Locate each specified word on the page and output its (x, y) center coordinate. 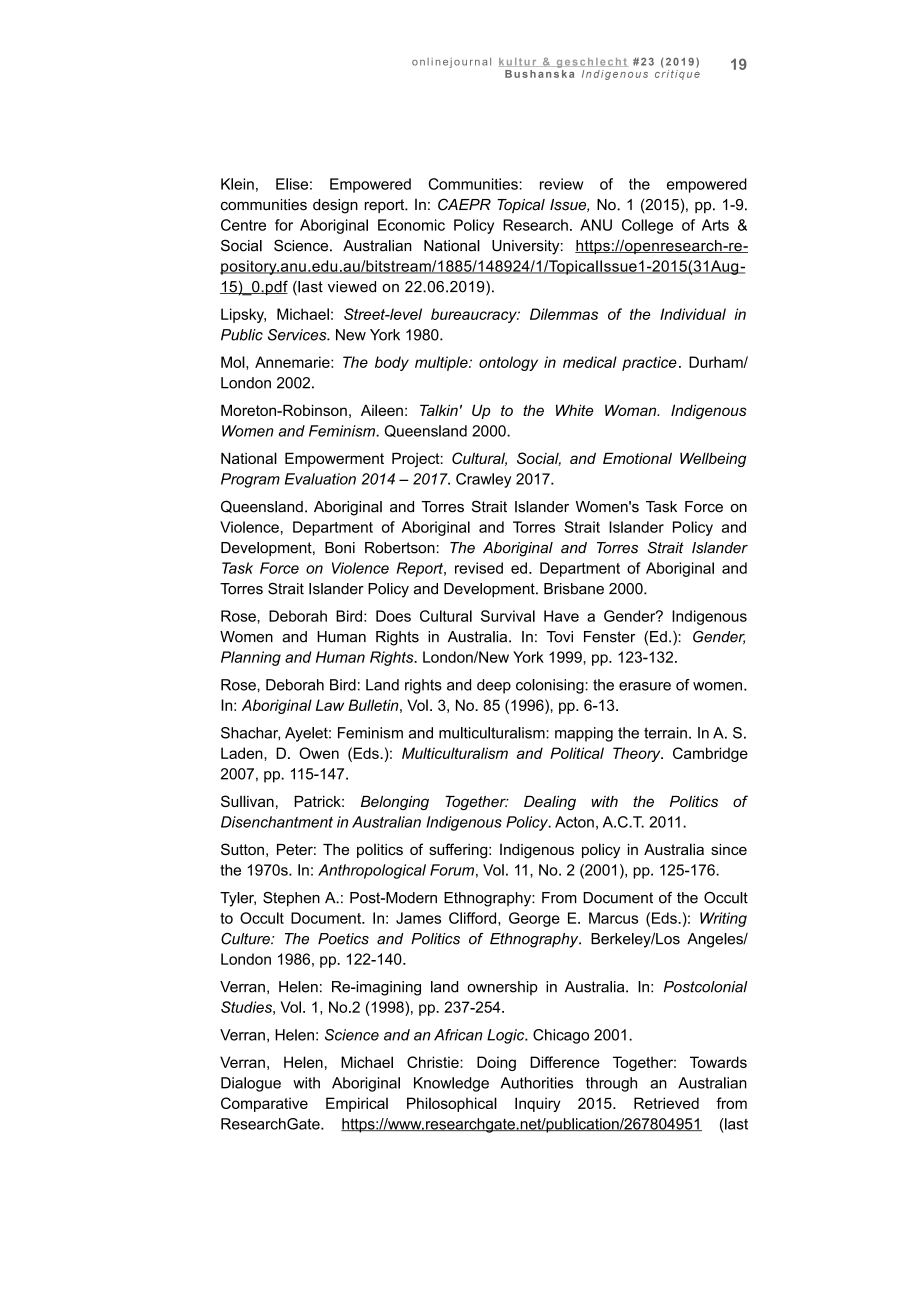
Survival (508, 616)
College (647, 226)
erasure (645, 686)
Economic (411, 225)
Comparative (264, 1104)
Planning (251, 658)
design (335, 206)
